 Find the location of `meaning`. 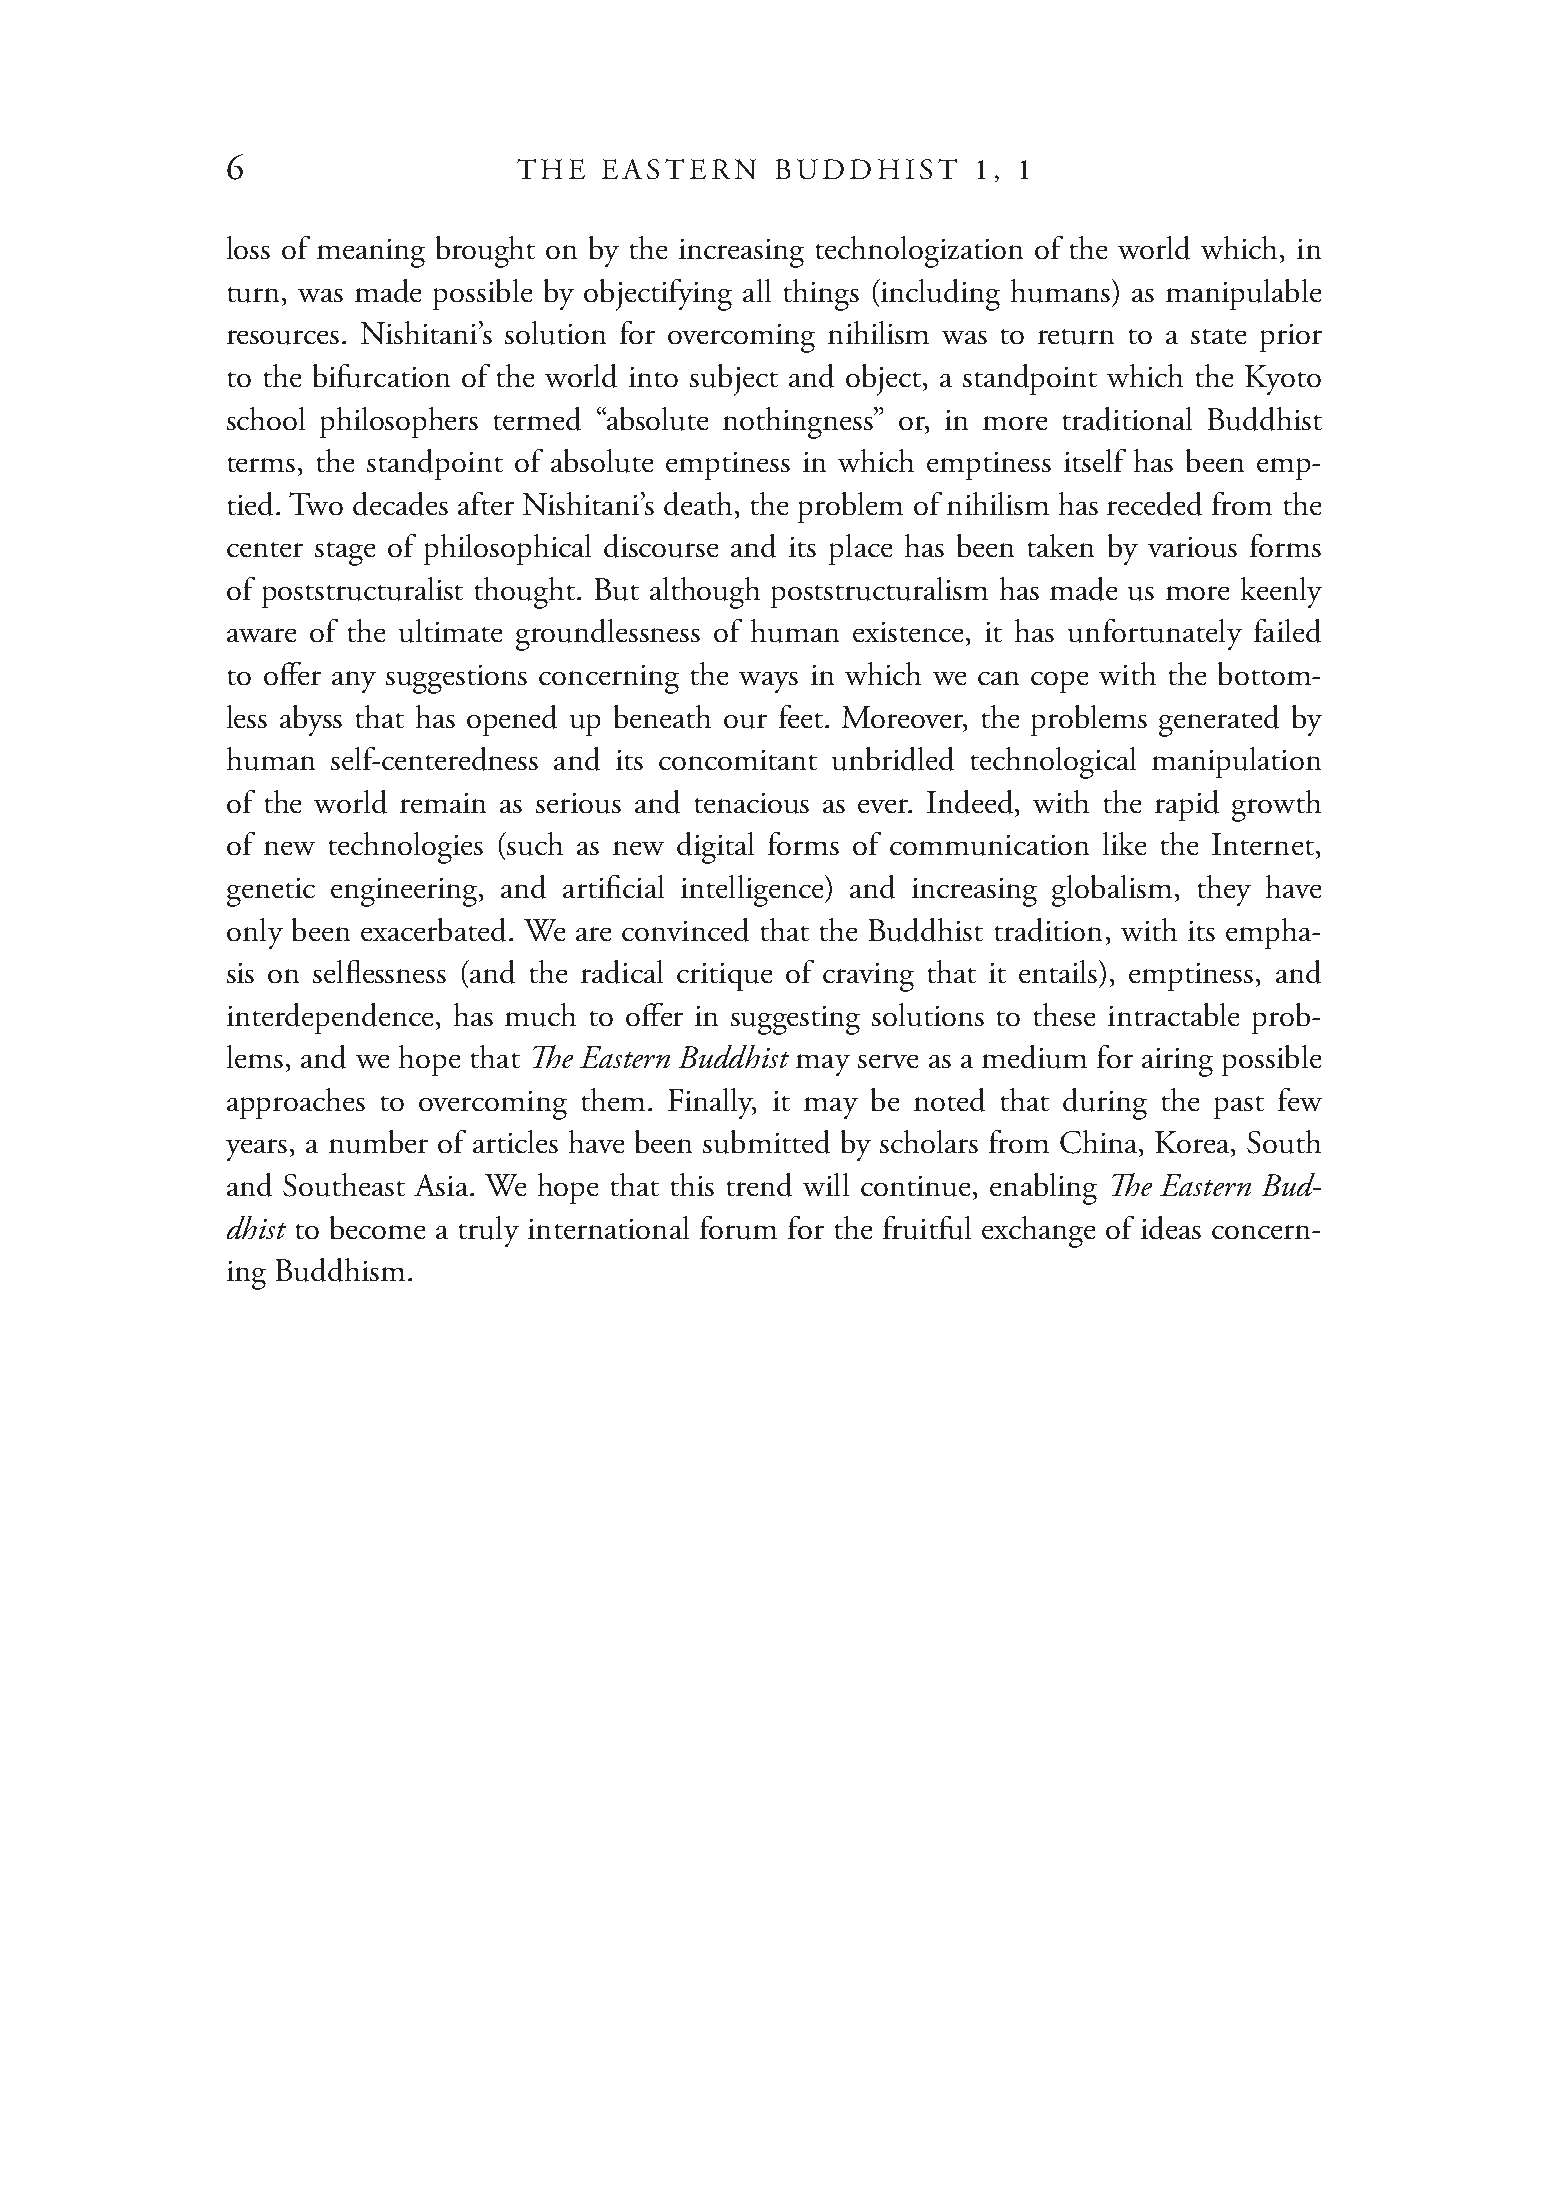

meaning is located at coordinates (371, 253).
